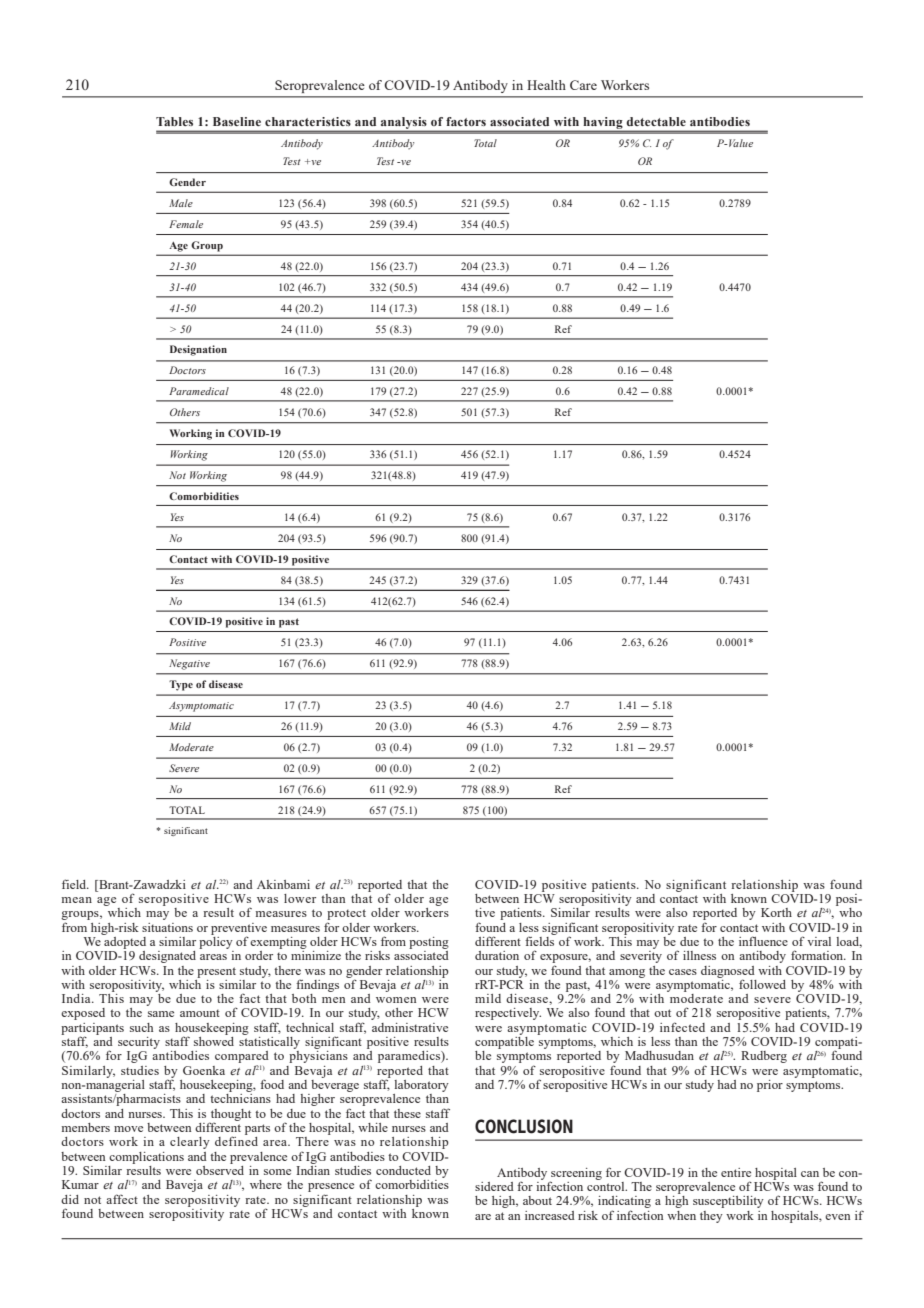 The width and height of the screenshot is (924, 1308). Describe the element at coordinates (736, 1172) in the screenshot. I see `entire` at that location.
